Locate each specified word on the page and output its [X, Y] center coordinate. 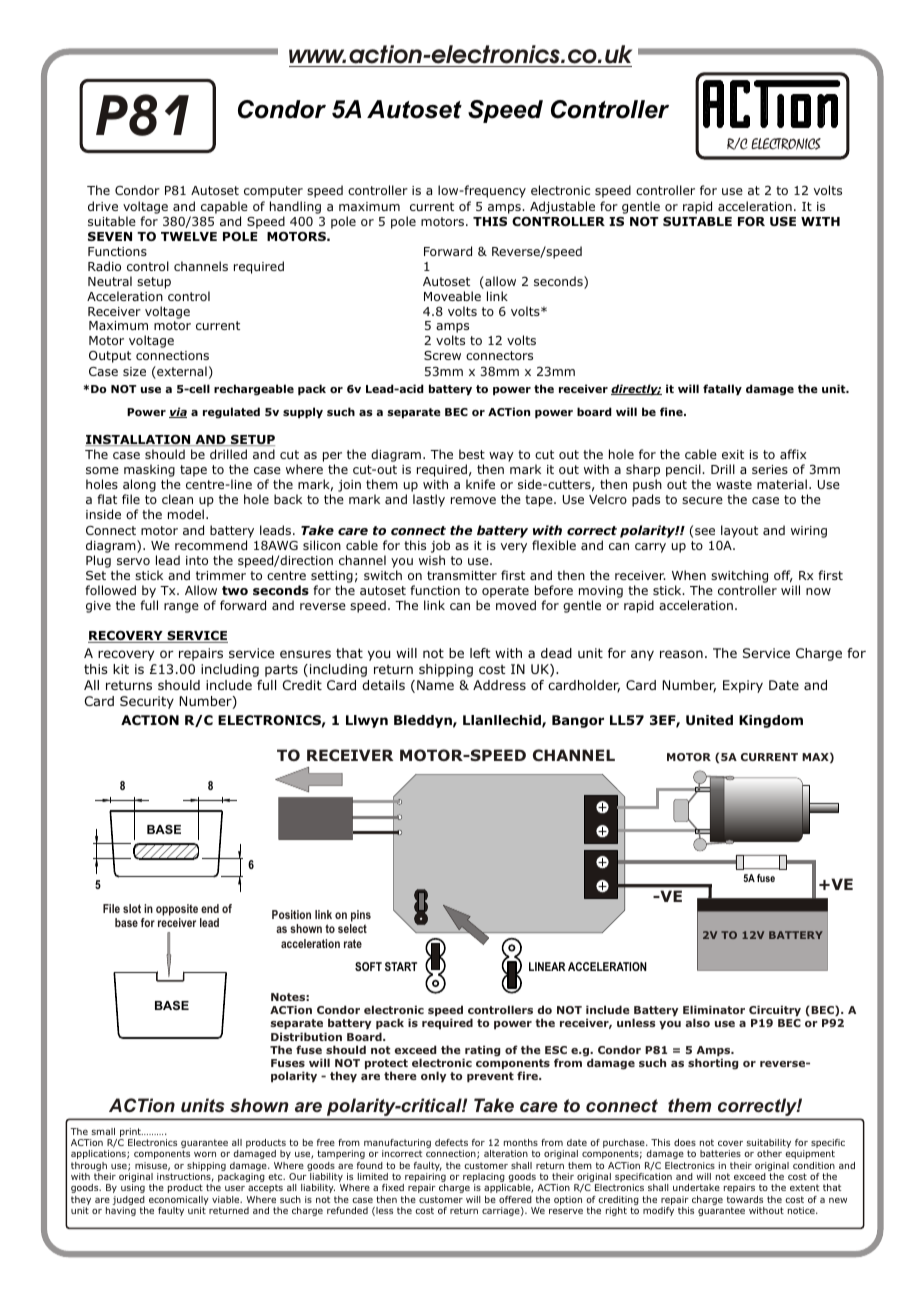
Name [435, 685]
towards [745, 1199]
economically [179, 1200]
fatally [722, 389]
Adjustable [562, 207]
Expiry [743, 686]
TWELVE [189, 236]
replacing [484, 1179]
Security [147, 702]
